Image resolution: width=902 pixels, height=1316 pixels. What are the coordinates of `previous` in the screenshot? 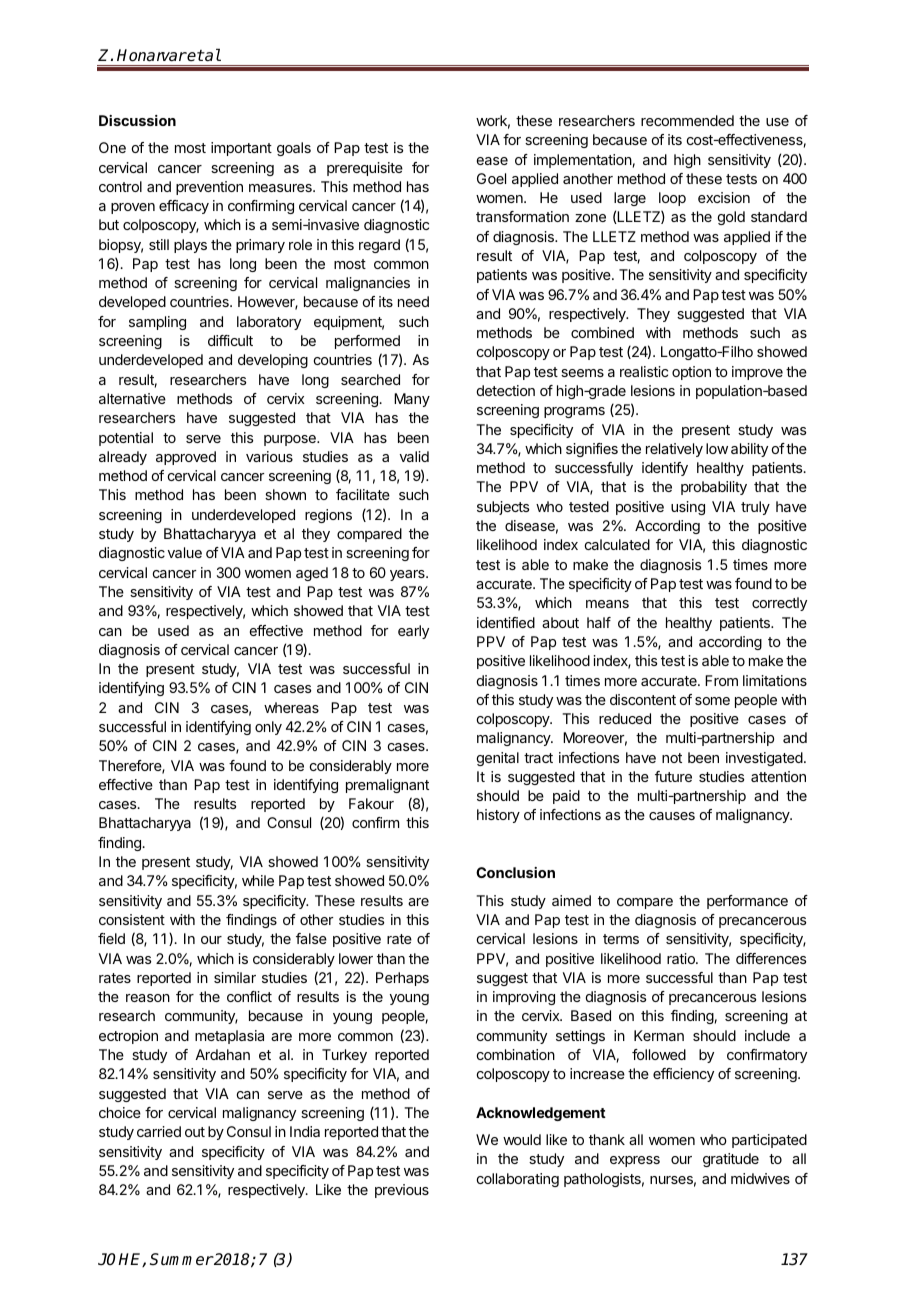 It's located at (402, 1191).
